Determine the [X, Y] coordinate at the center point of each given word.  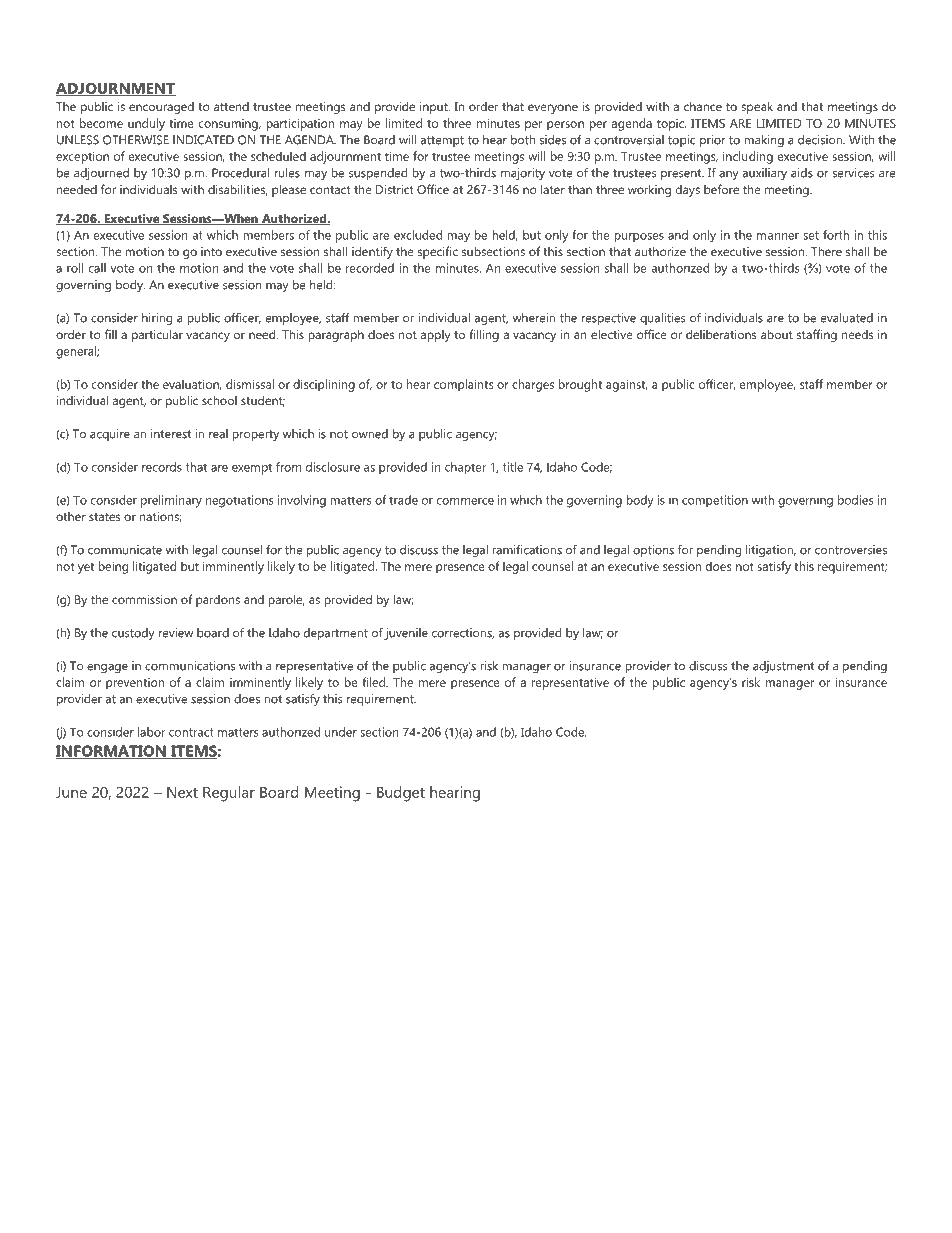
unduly [146, 124]
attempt [442, 141]
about [777, 334]
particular [157, 335]
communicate [125, 550]
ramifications [527, 550]
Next [182, 792]
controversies [851, 550]
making [764, 141]
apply [435, 336]
